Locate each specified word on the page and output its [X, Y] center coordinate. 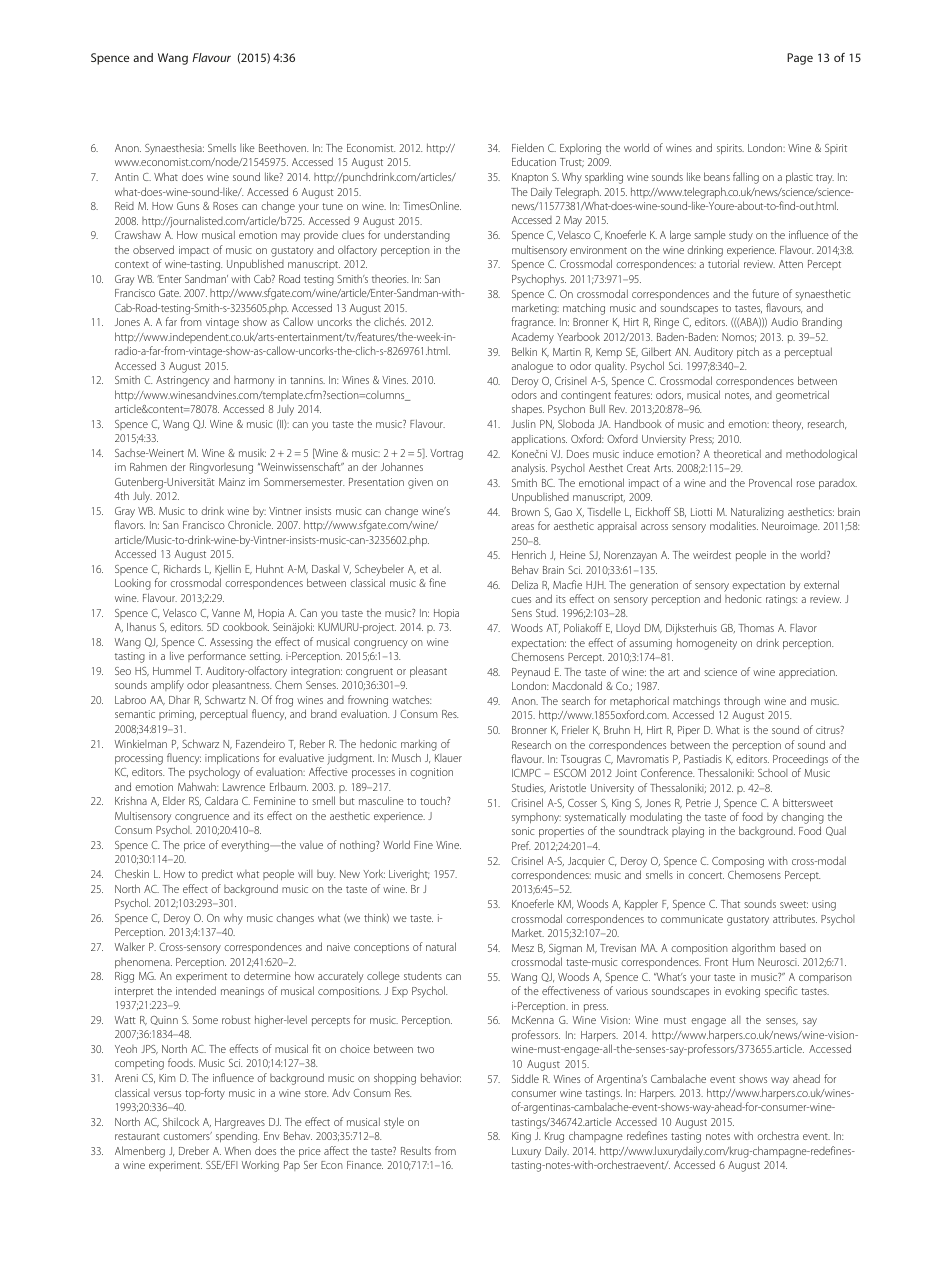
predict [217, 874]
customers [187, 1136]
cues [521, 600]
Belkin [524, 351]
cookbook [246, 626]
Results [416, 1150]
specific [781, 991]
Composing [738, 862]
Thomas [756, 628]
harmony [254, 381]
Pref [521, 845]
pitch [748, 352]
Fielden [528, 147]
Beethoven [283, 147]
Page [800, 59]
